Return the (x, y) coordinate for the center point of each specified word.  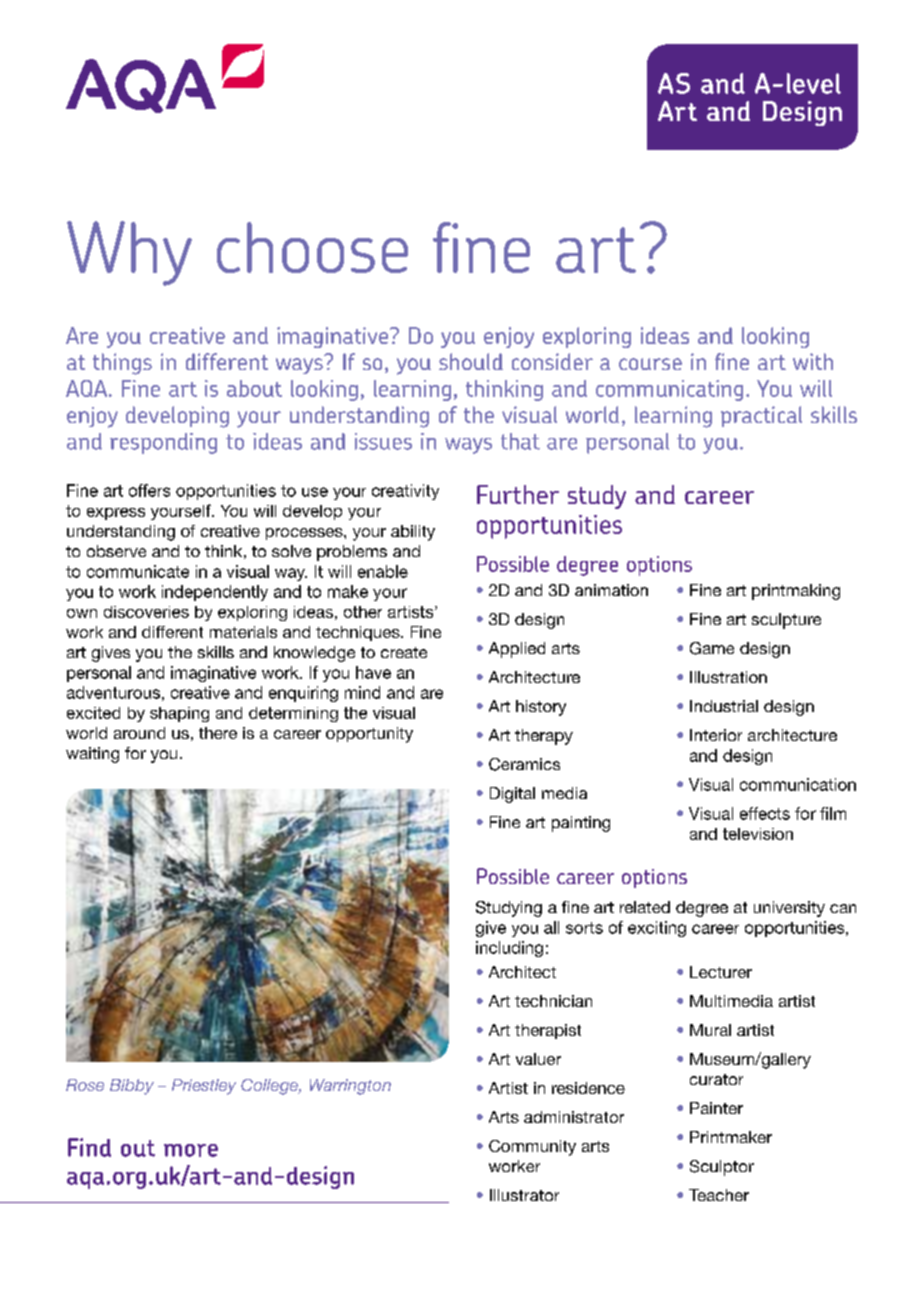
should (471, 361)
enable (383, 571)
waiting (92, 755)
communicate (138, 571)
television (758, 834)
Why (129, 253)
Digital (512, 795)
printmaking (796, 592)
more (191, 1150)
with (813, 361)
